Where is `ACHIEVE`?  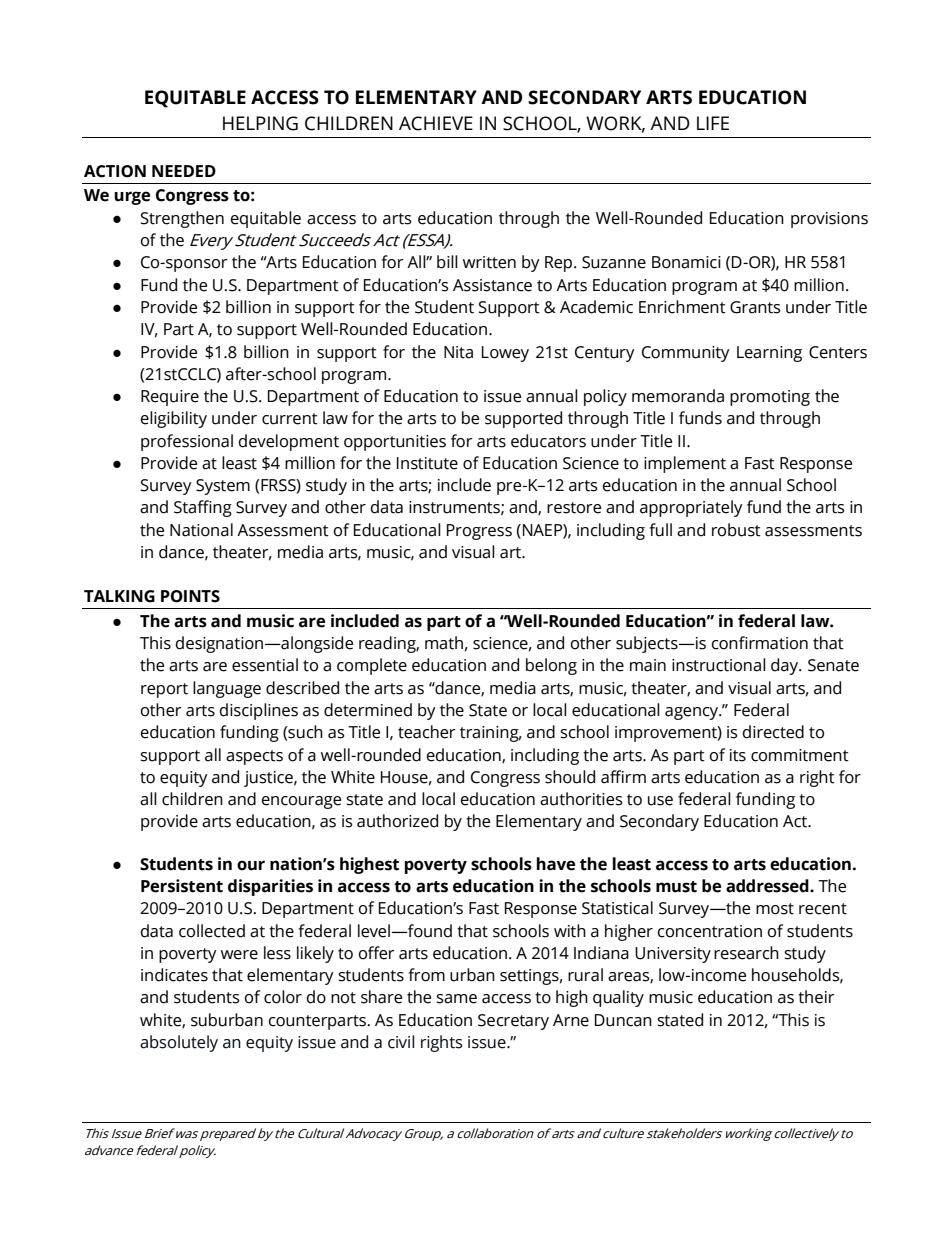
ACHIEVE is located at coordinates (436, 123).
